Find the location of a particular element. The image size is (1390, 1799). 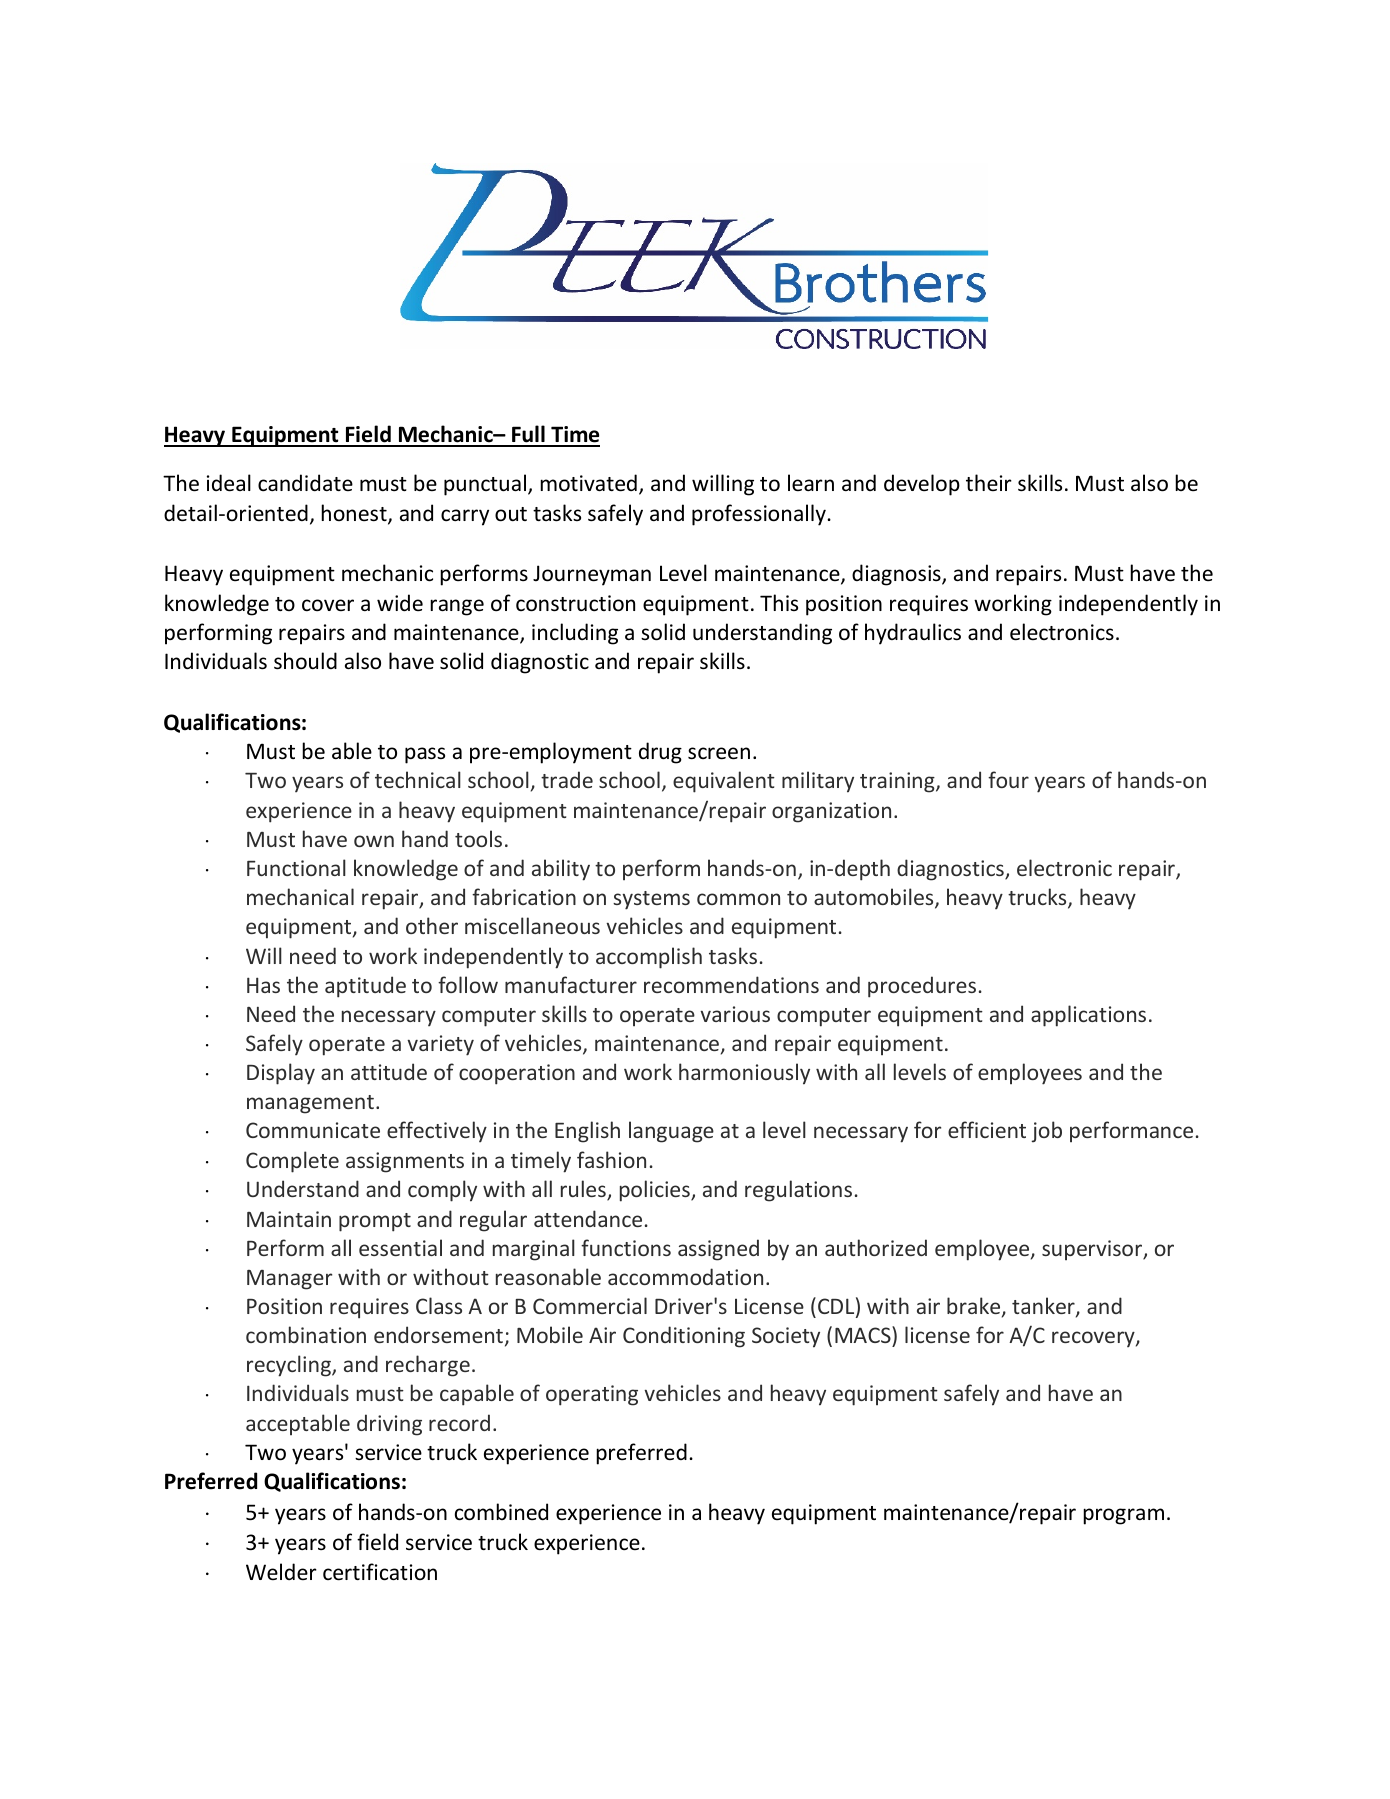

systems is located at coordinates (651, 900).
